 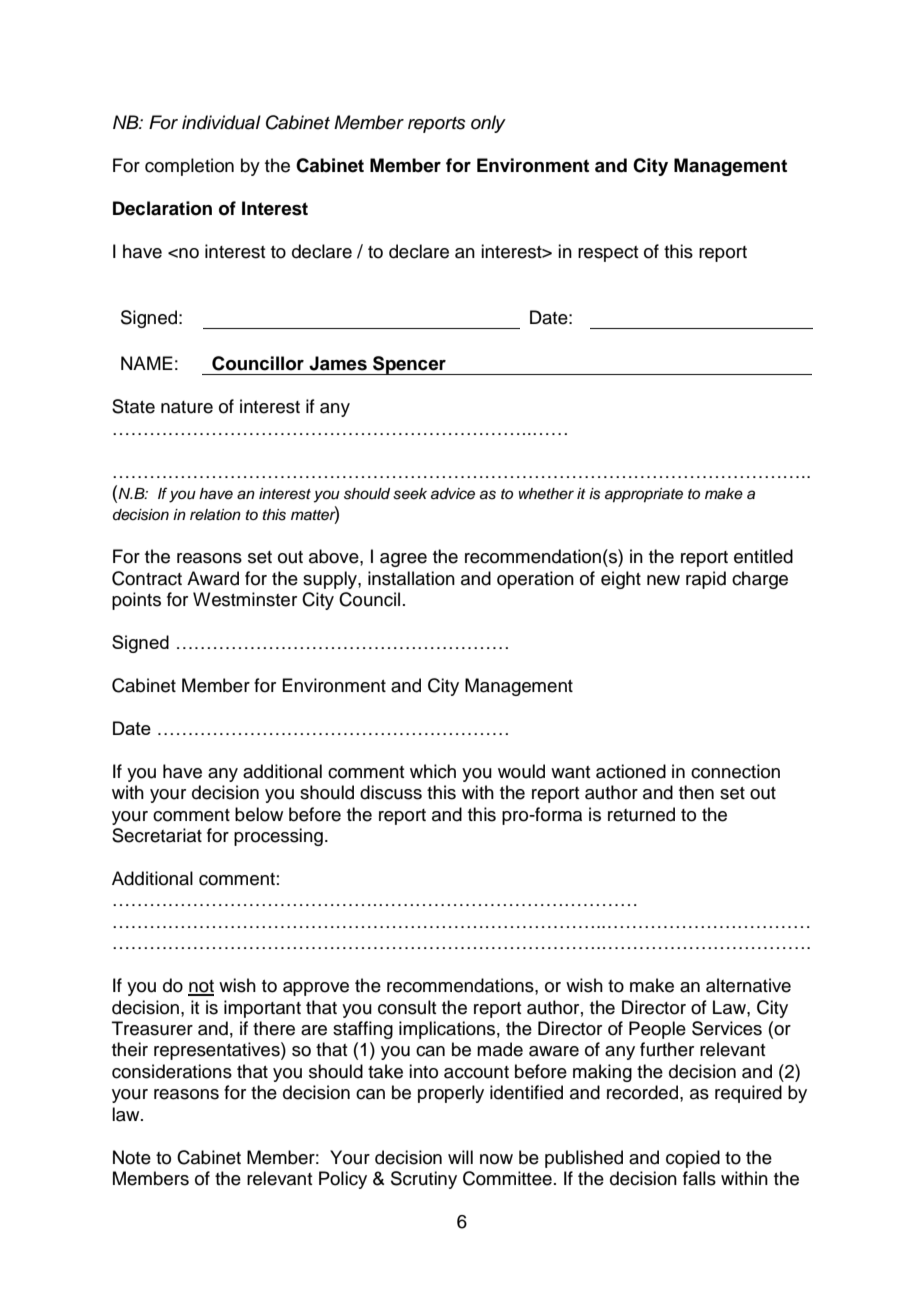 What do you see at coordinates (132, 1157) in the document?
I see `Note` at bounding box center [132, 1157].
